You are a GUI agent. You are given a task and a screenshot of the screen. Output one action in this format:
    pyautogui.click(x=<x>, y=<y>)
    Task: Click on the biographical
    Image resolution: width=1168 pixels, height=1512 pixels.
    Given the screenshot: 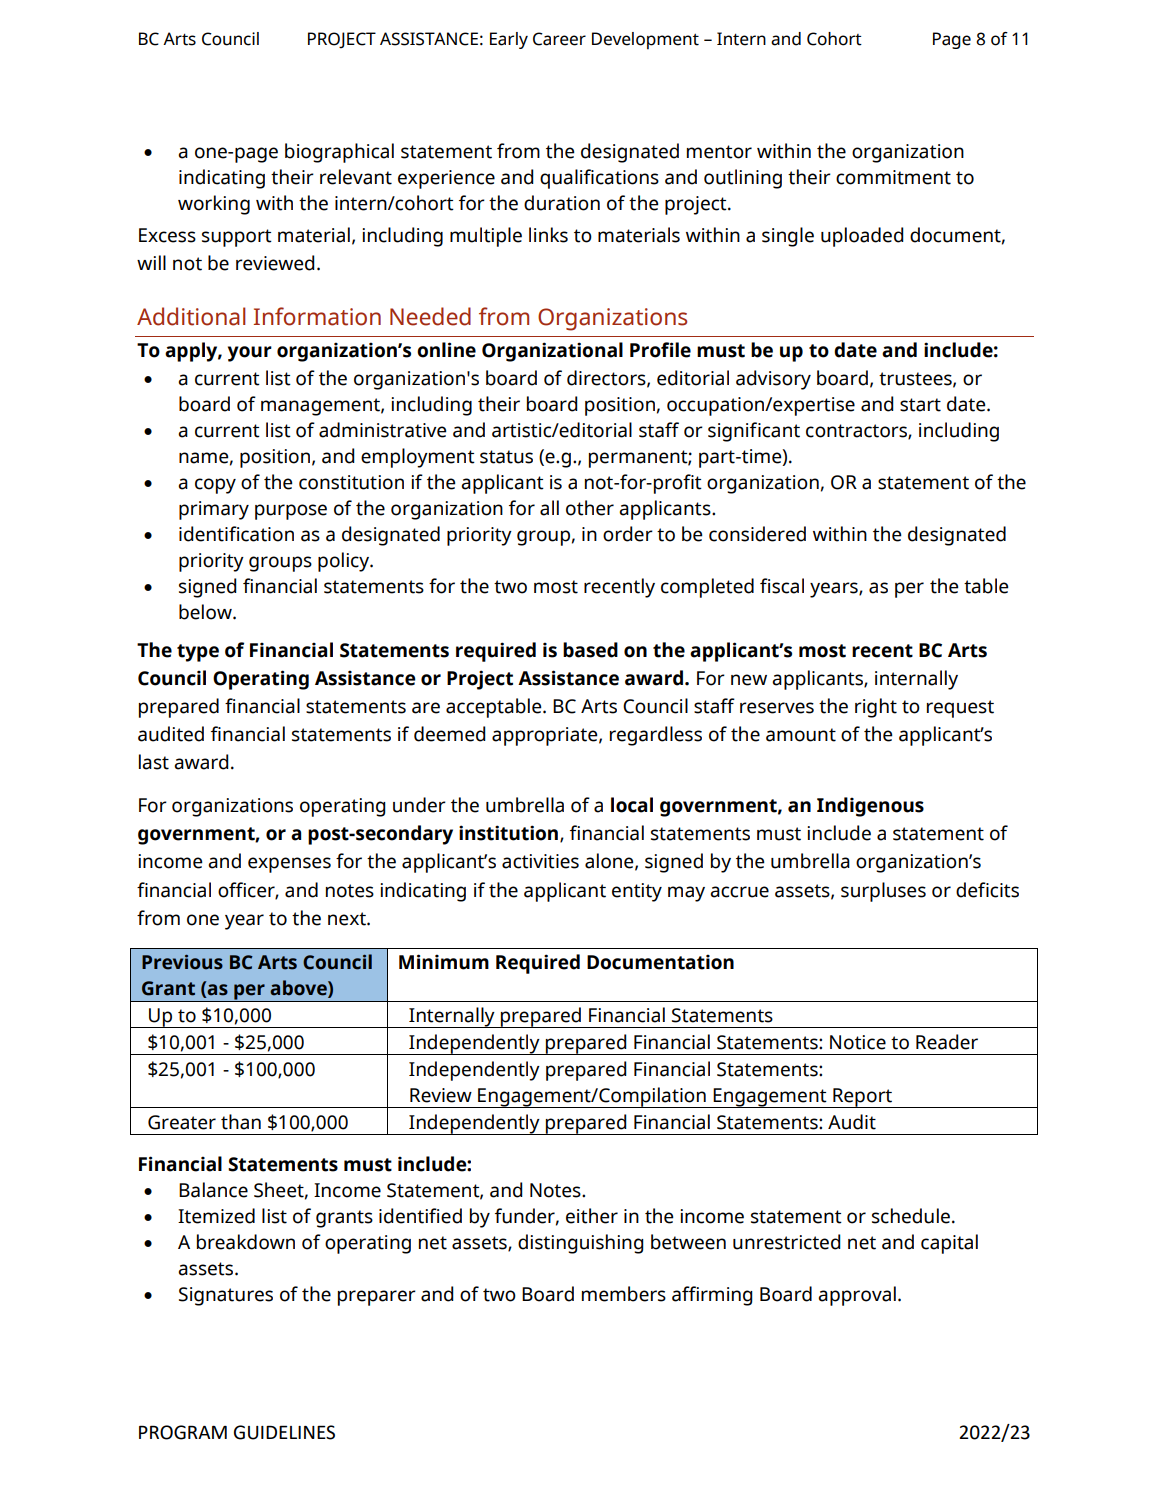 What is the action you would take?
    pyautogui.click(x=339, y=153)
